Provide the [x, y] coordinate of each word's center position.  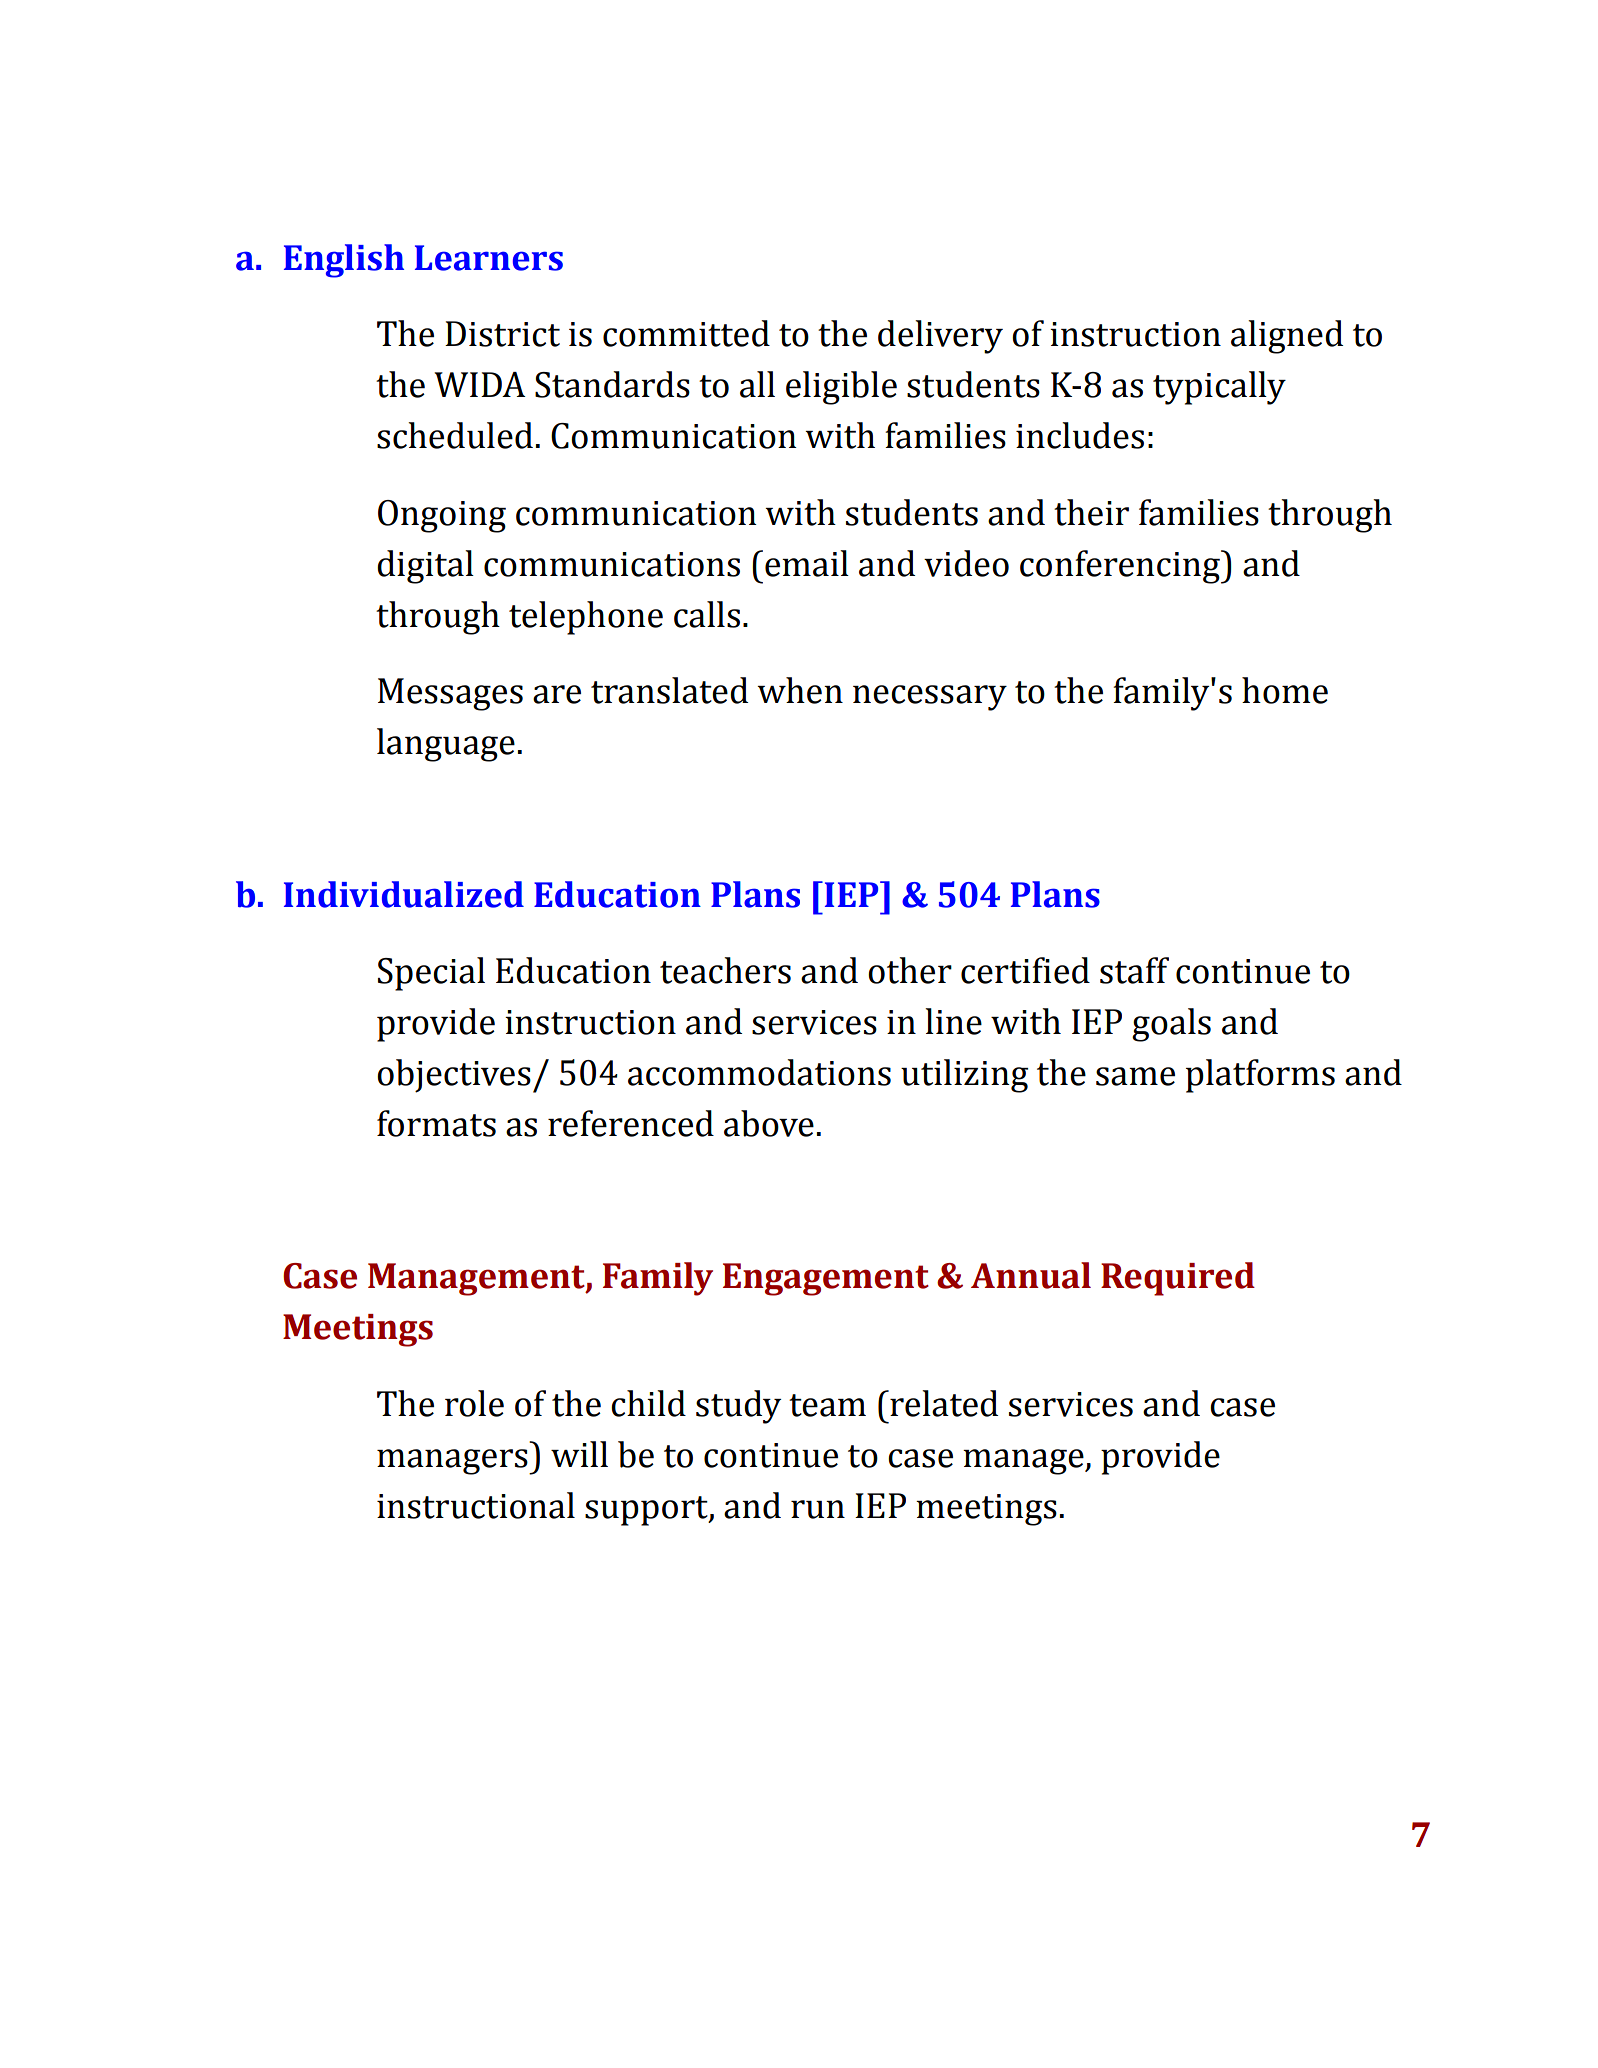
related [943, 1403]
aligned [1287, 337]
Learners [489, 258]
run [818, 1509]
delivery [940, 337]
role [474, 1403]
